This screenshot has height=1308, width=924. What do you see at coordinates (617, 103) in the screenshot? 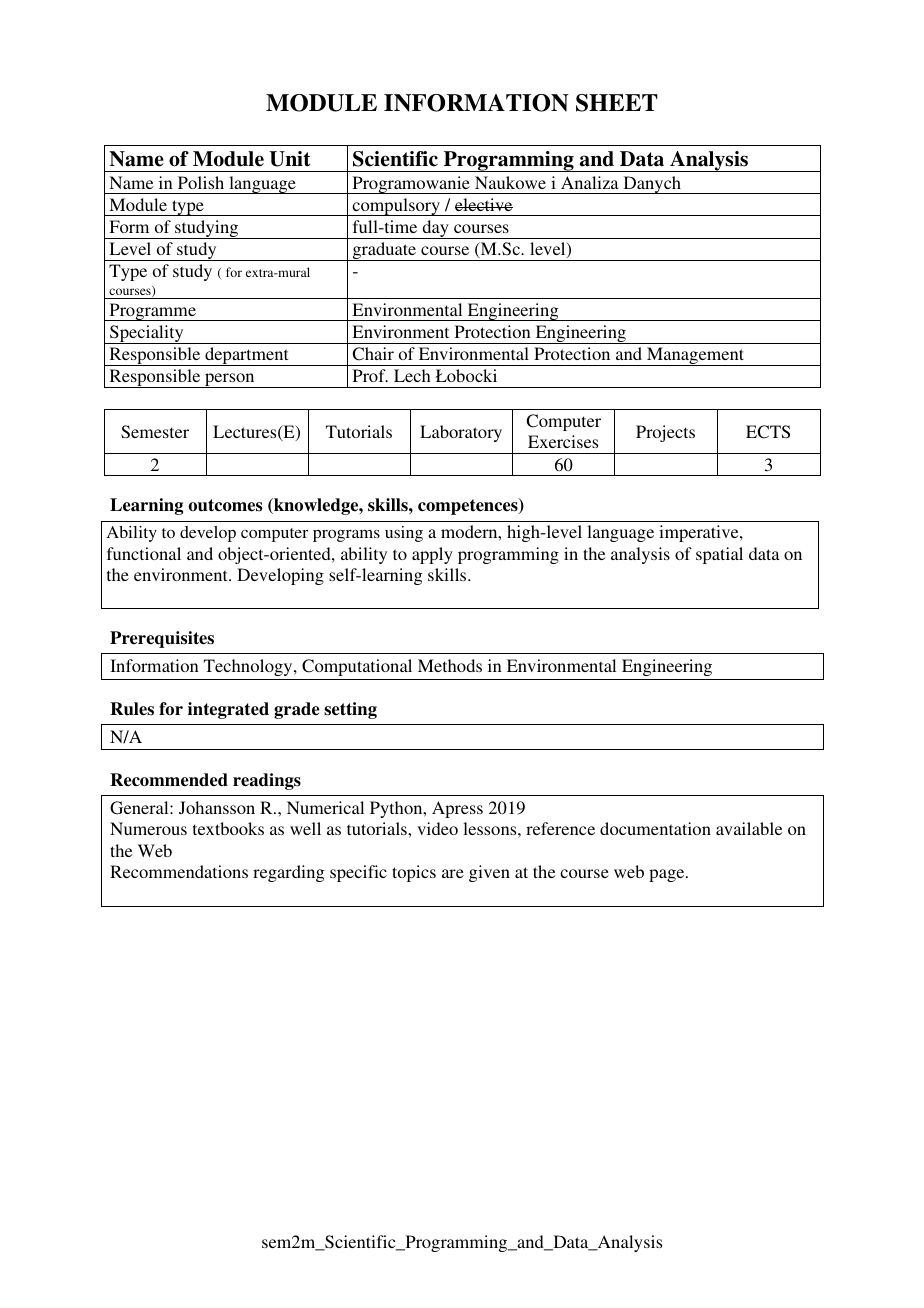
I see `SHEET` at bounding box center [617, 103].
